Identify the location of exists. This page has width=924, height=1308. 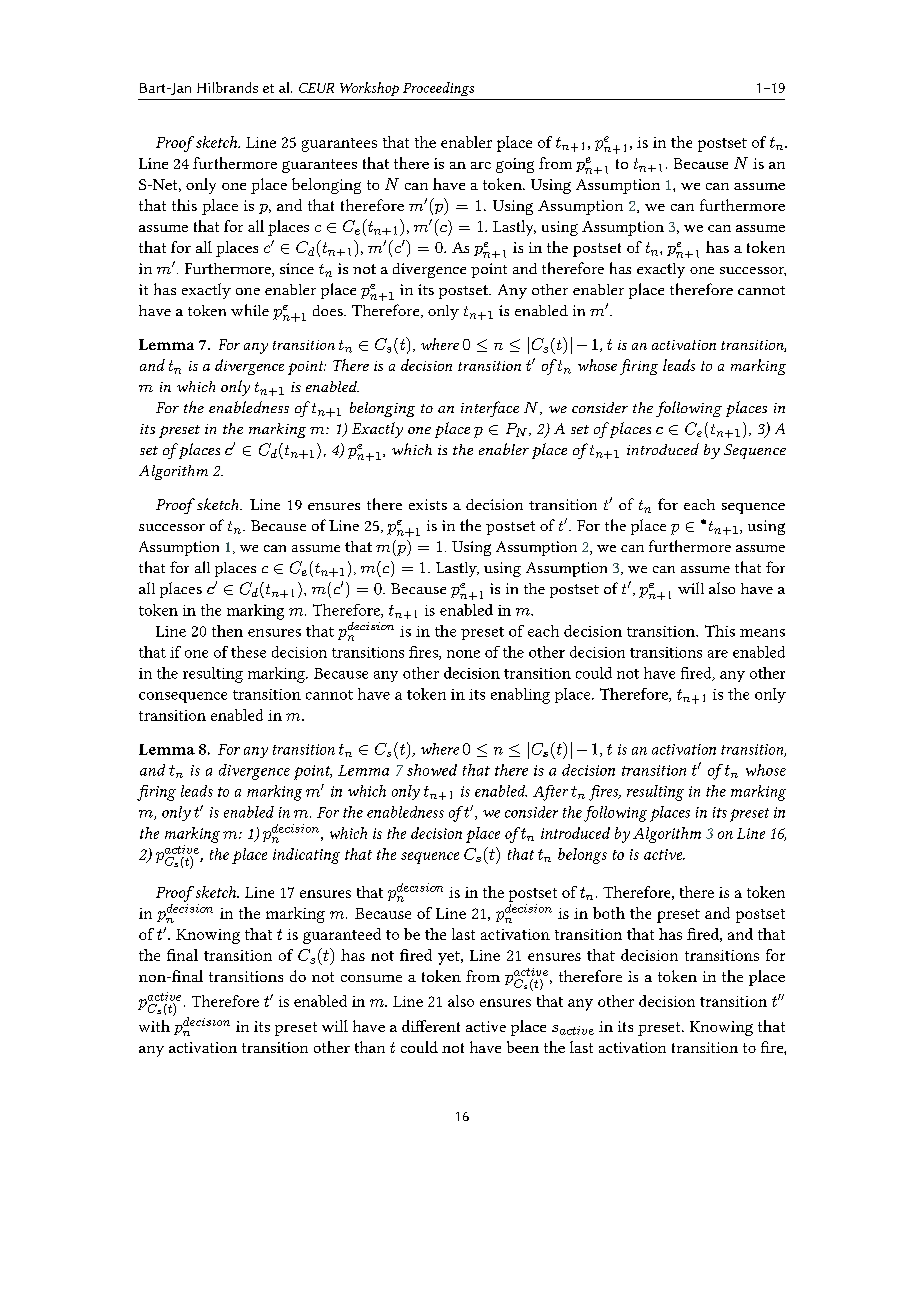
(428, 504).
